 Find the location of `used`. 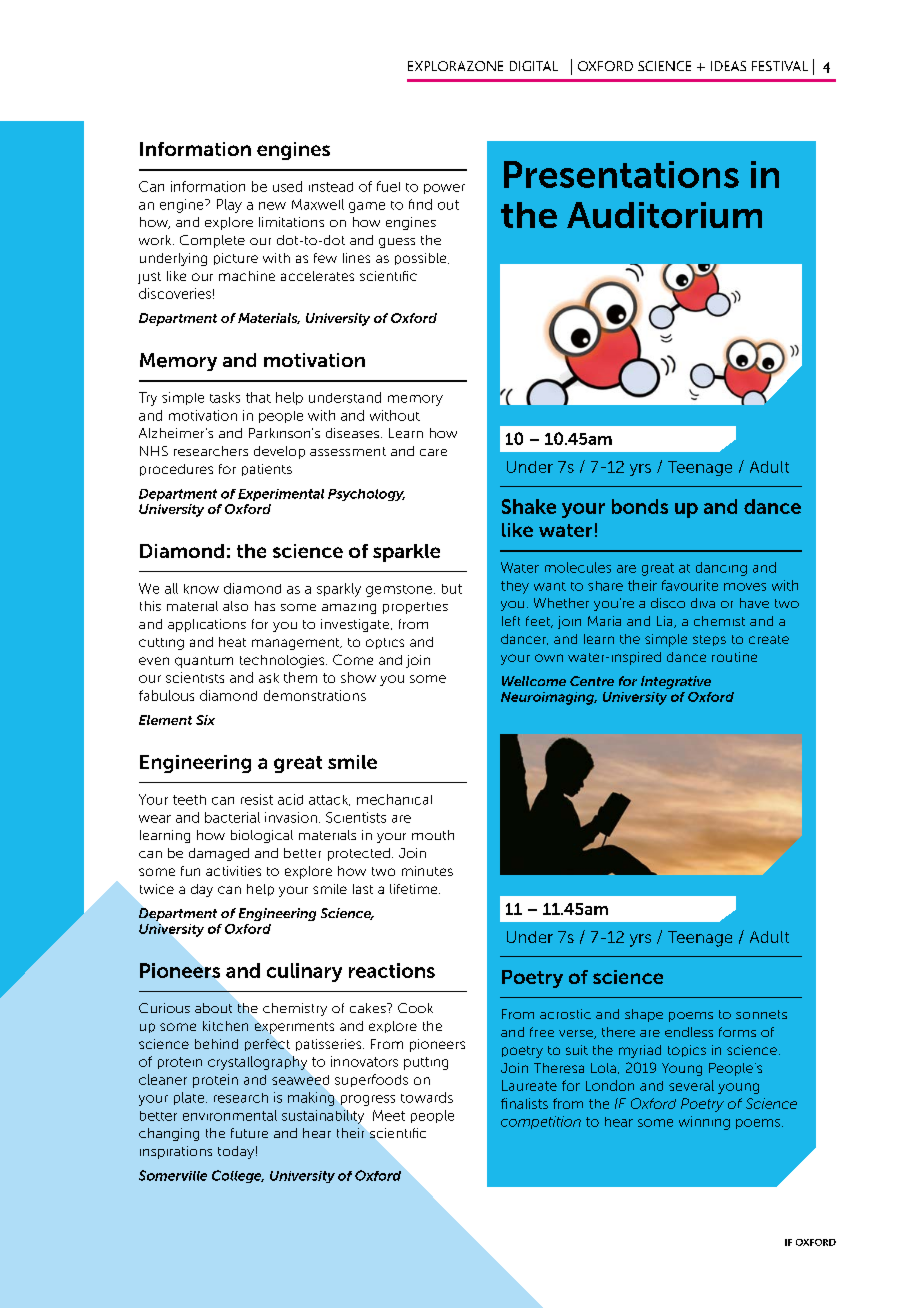

used is located at coordinates (287, 186).
